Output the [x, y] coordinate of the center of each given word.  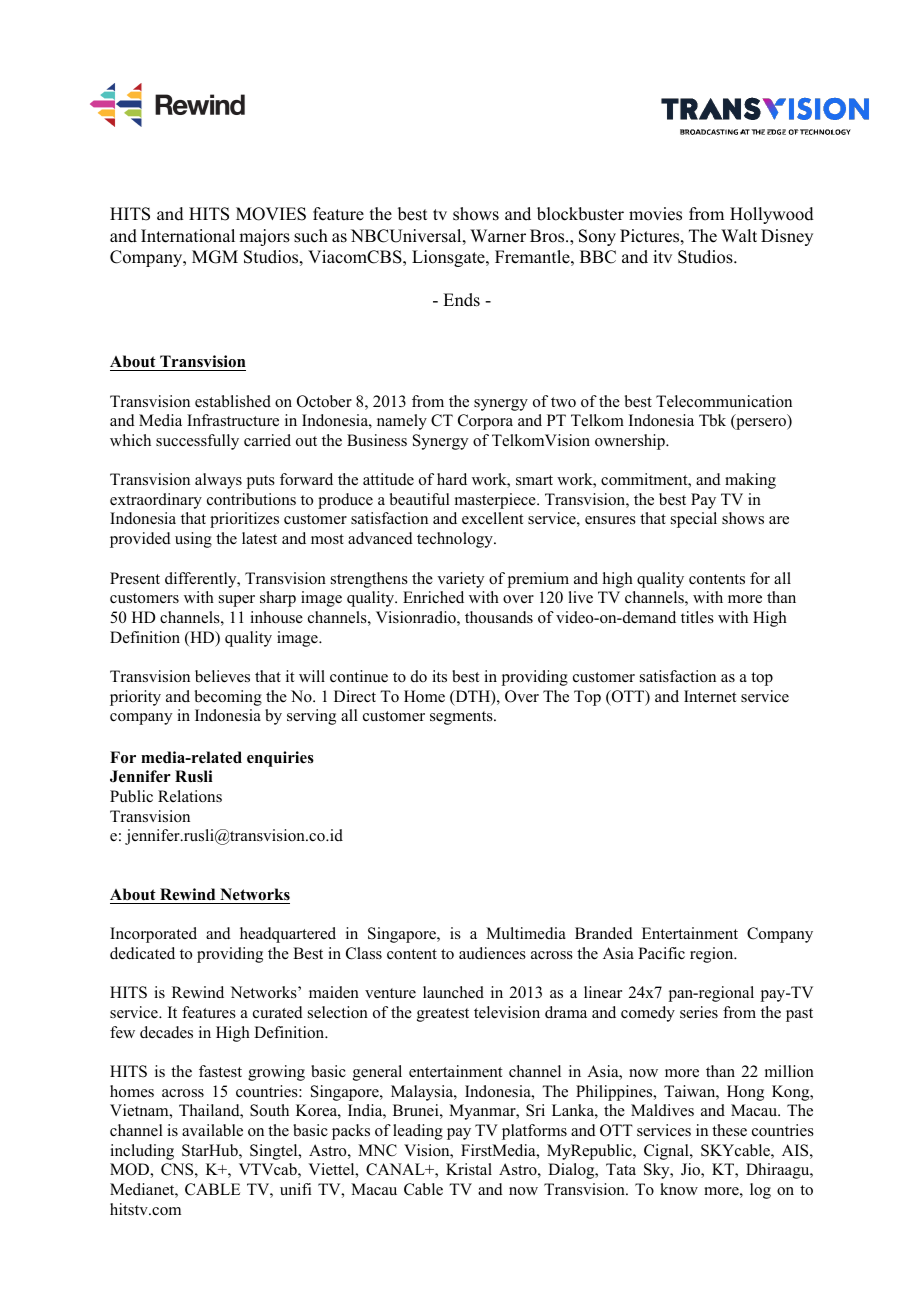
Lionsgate [449, 258]
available [212, 1130]
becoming [228, 698]
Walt [739, 235]
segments [462, 718]
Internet [710, 696]
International [188, 236]
